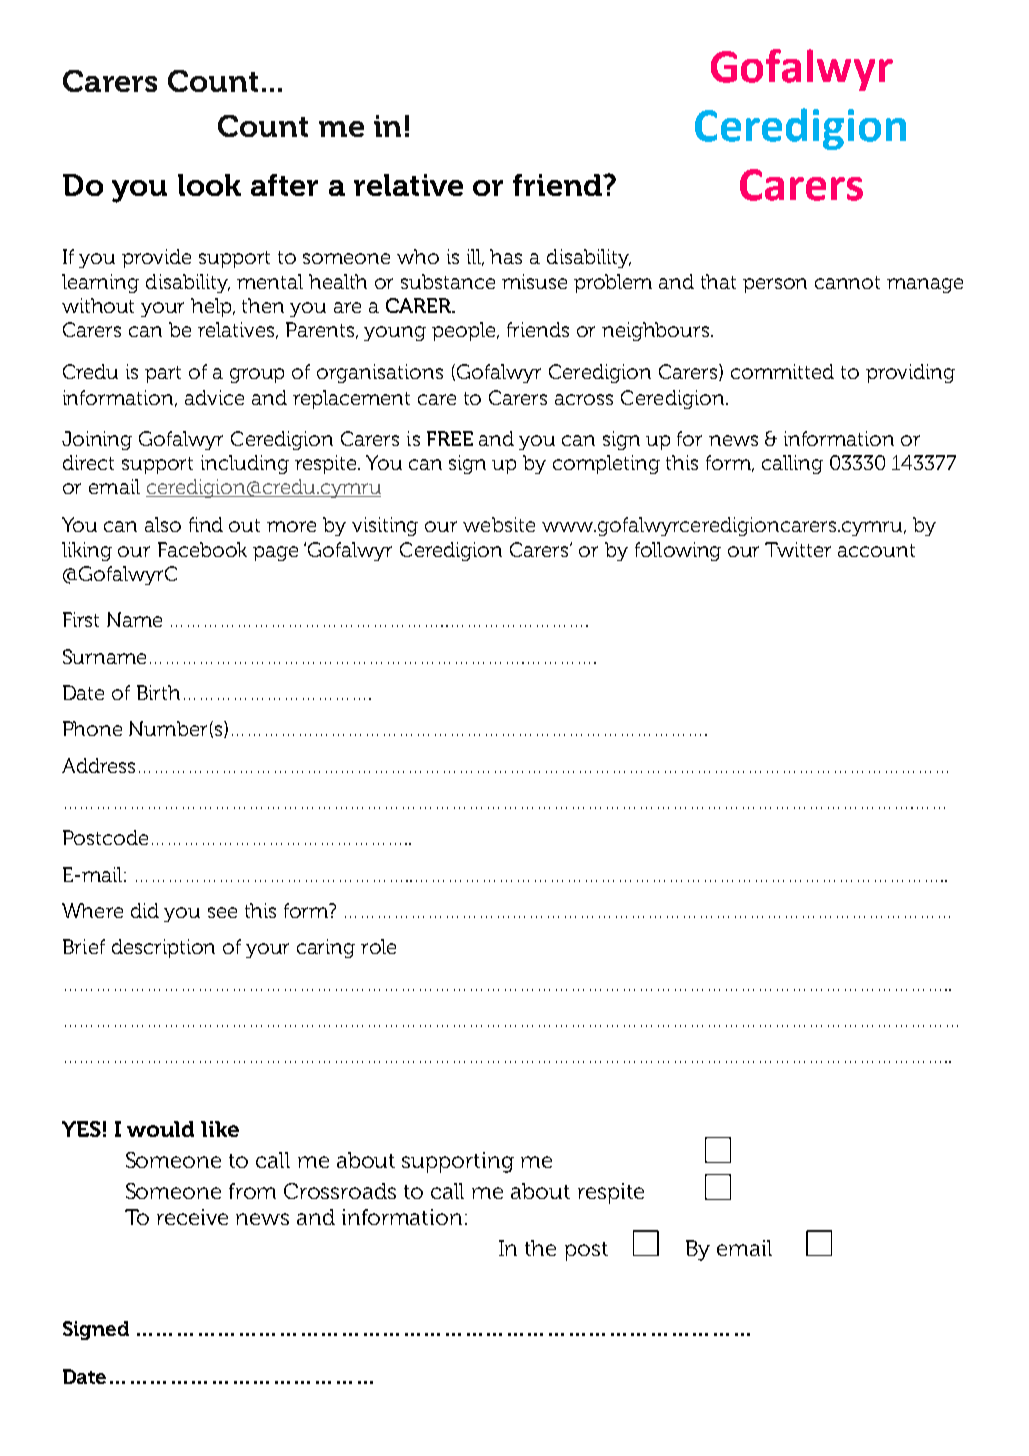 The height and width of the screenshot is (1456, 1029). I want to click on website, so click(499, 524).
